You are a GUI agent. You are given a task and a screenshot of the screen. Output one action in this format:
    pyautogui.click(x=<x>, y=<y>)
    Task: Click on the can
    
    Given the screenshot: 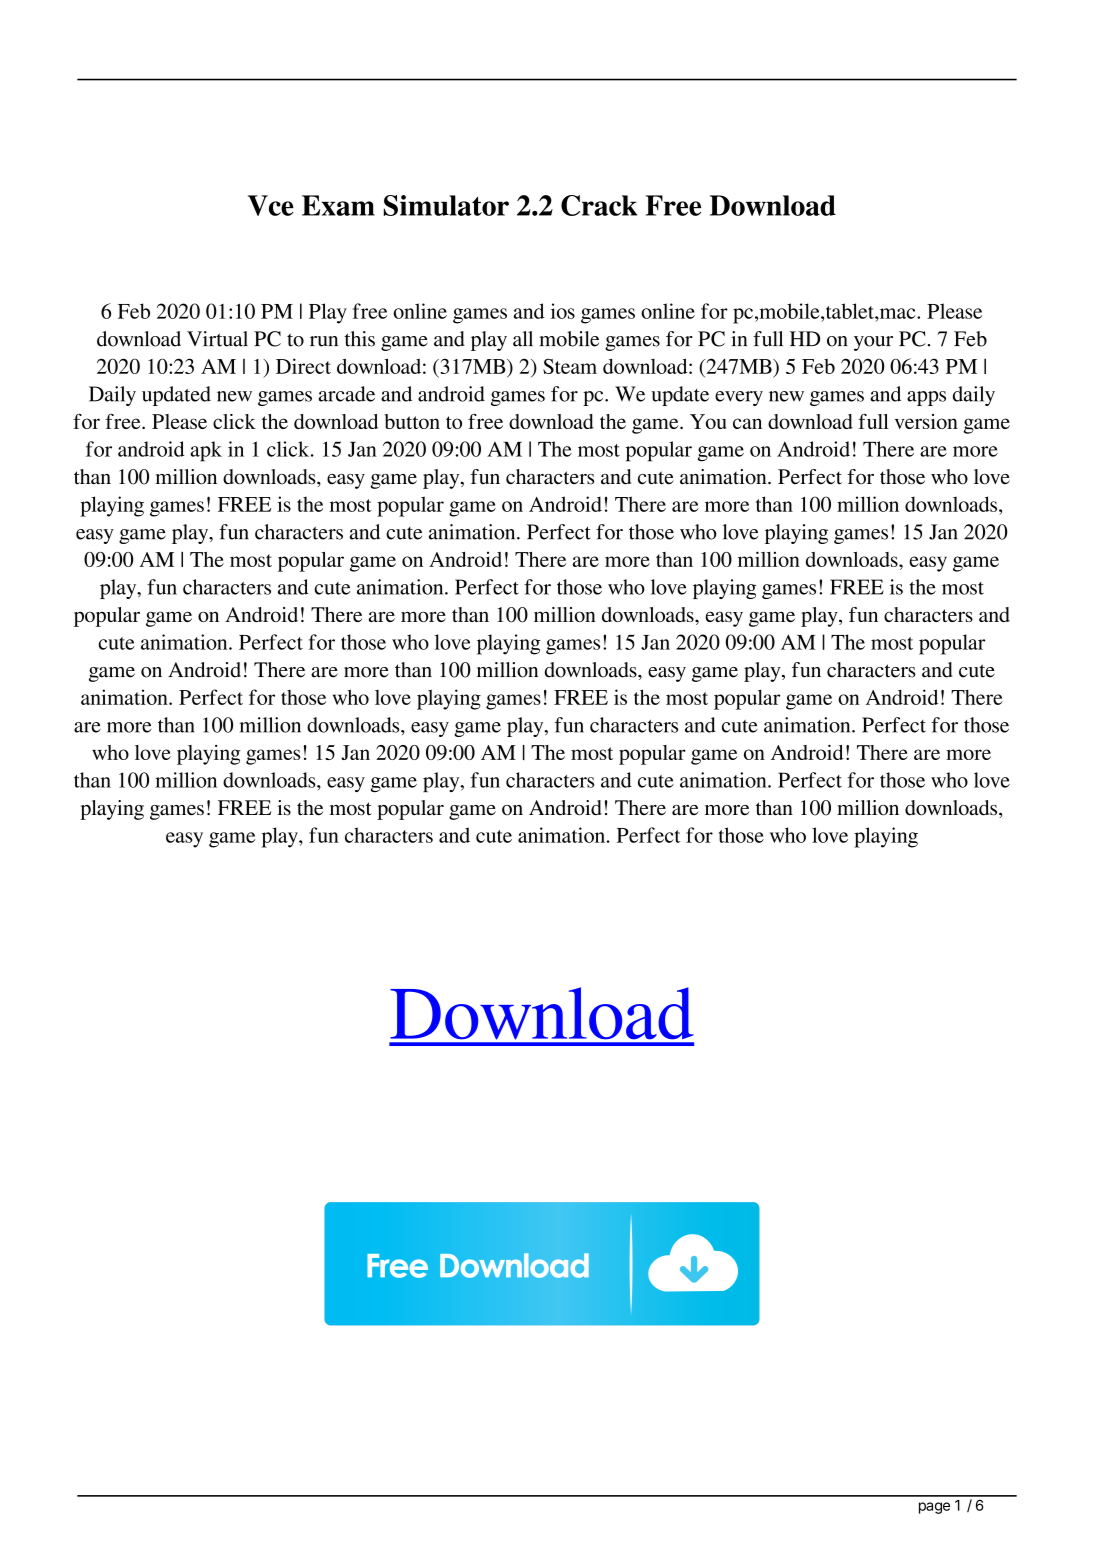 What is the action you would take?
    pyautogui.click(x=747, y=423)
